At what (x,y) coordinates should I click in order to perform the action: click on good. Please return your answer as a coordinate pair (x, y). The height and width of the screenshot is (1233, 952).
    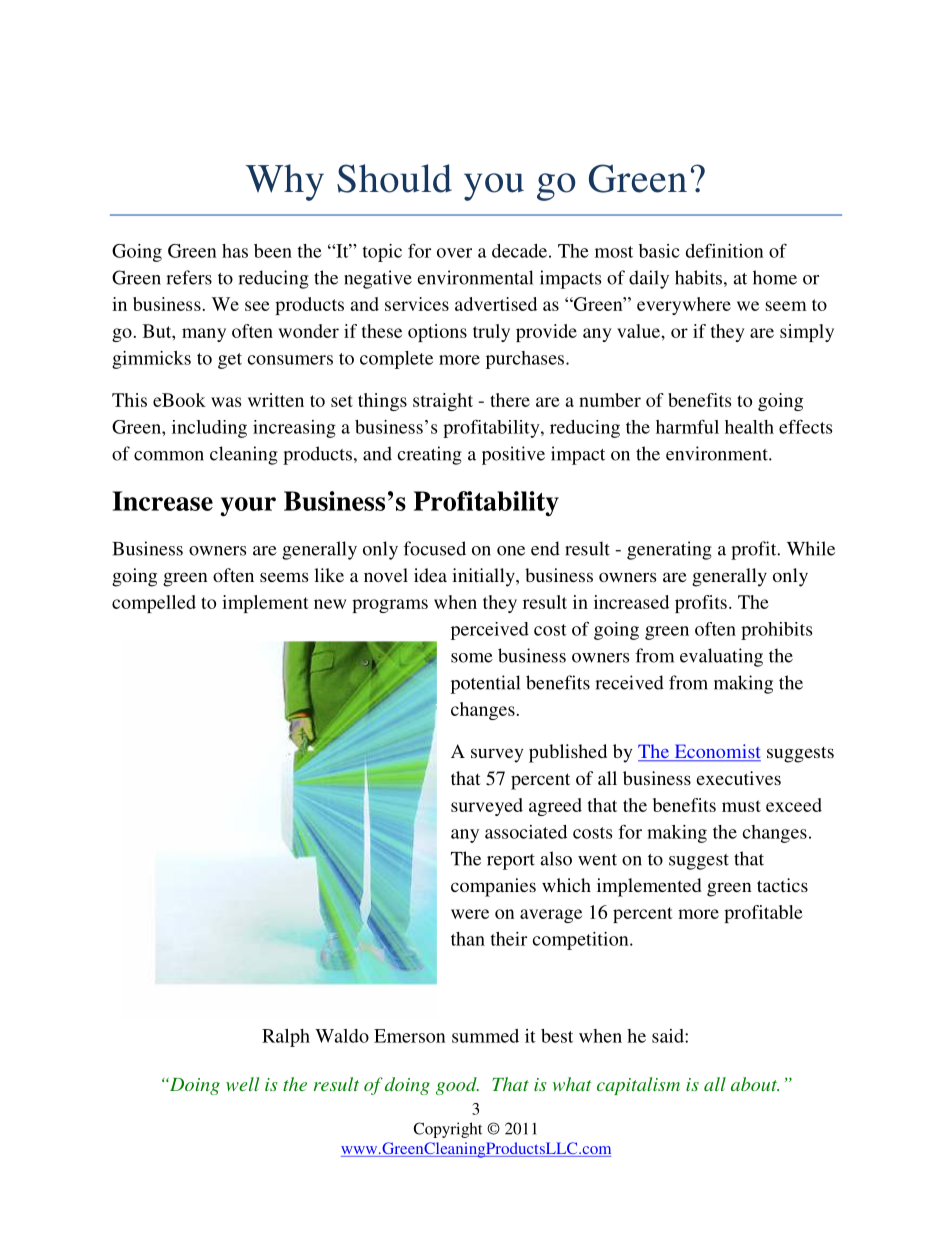
    Looking at the image, I should click on (457, 1086).
